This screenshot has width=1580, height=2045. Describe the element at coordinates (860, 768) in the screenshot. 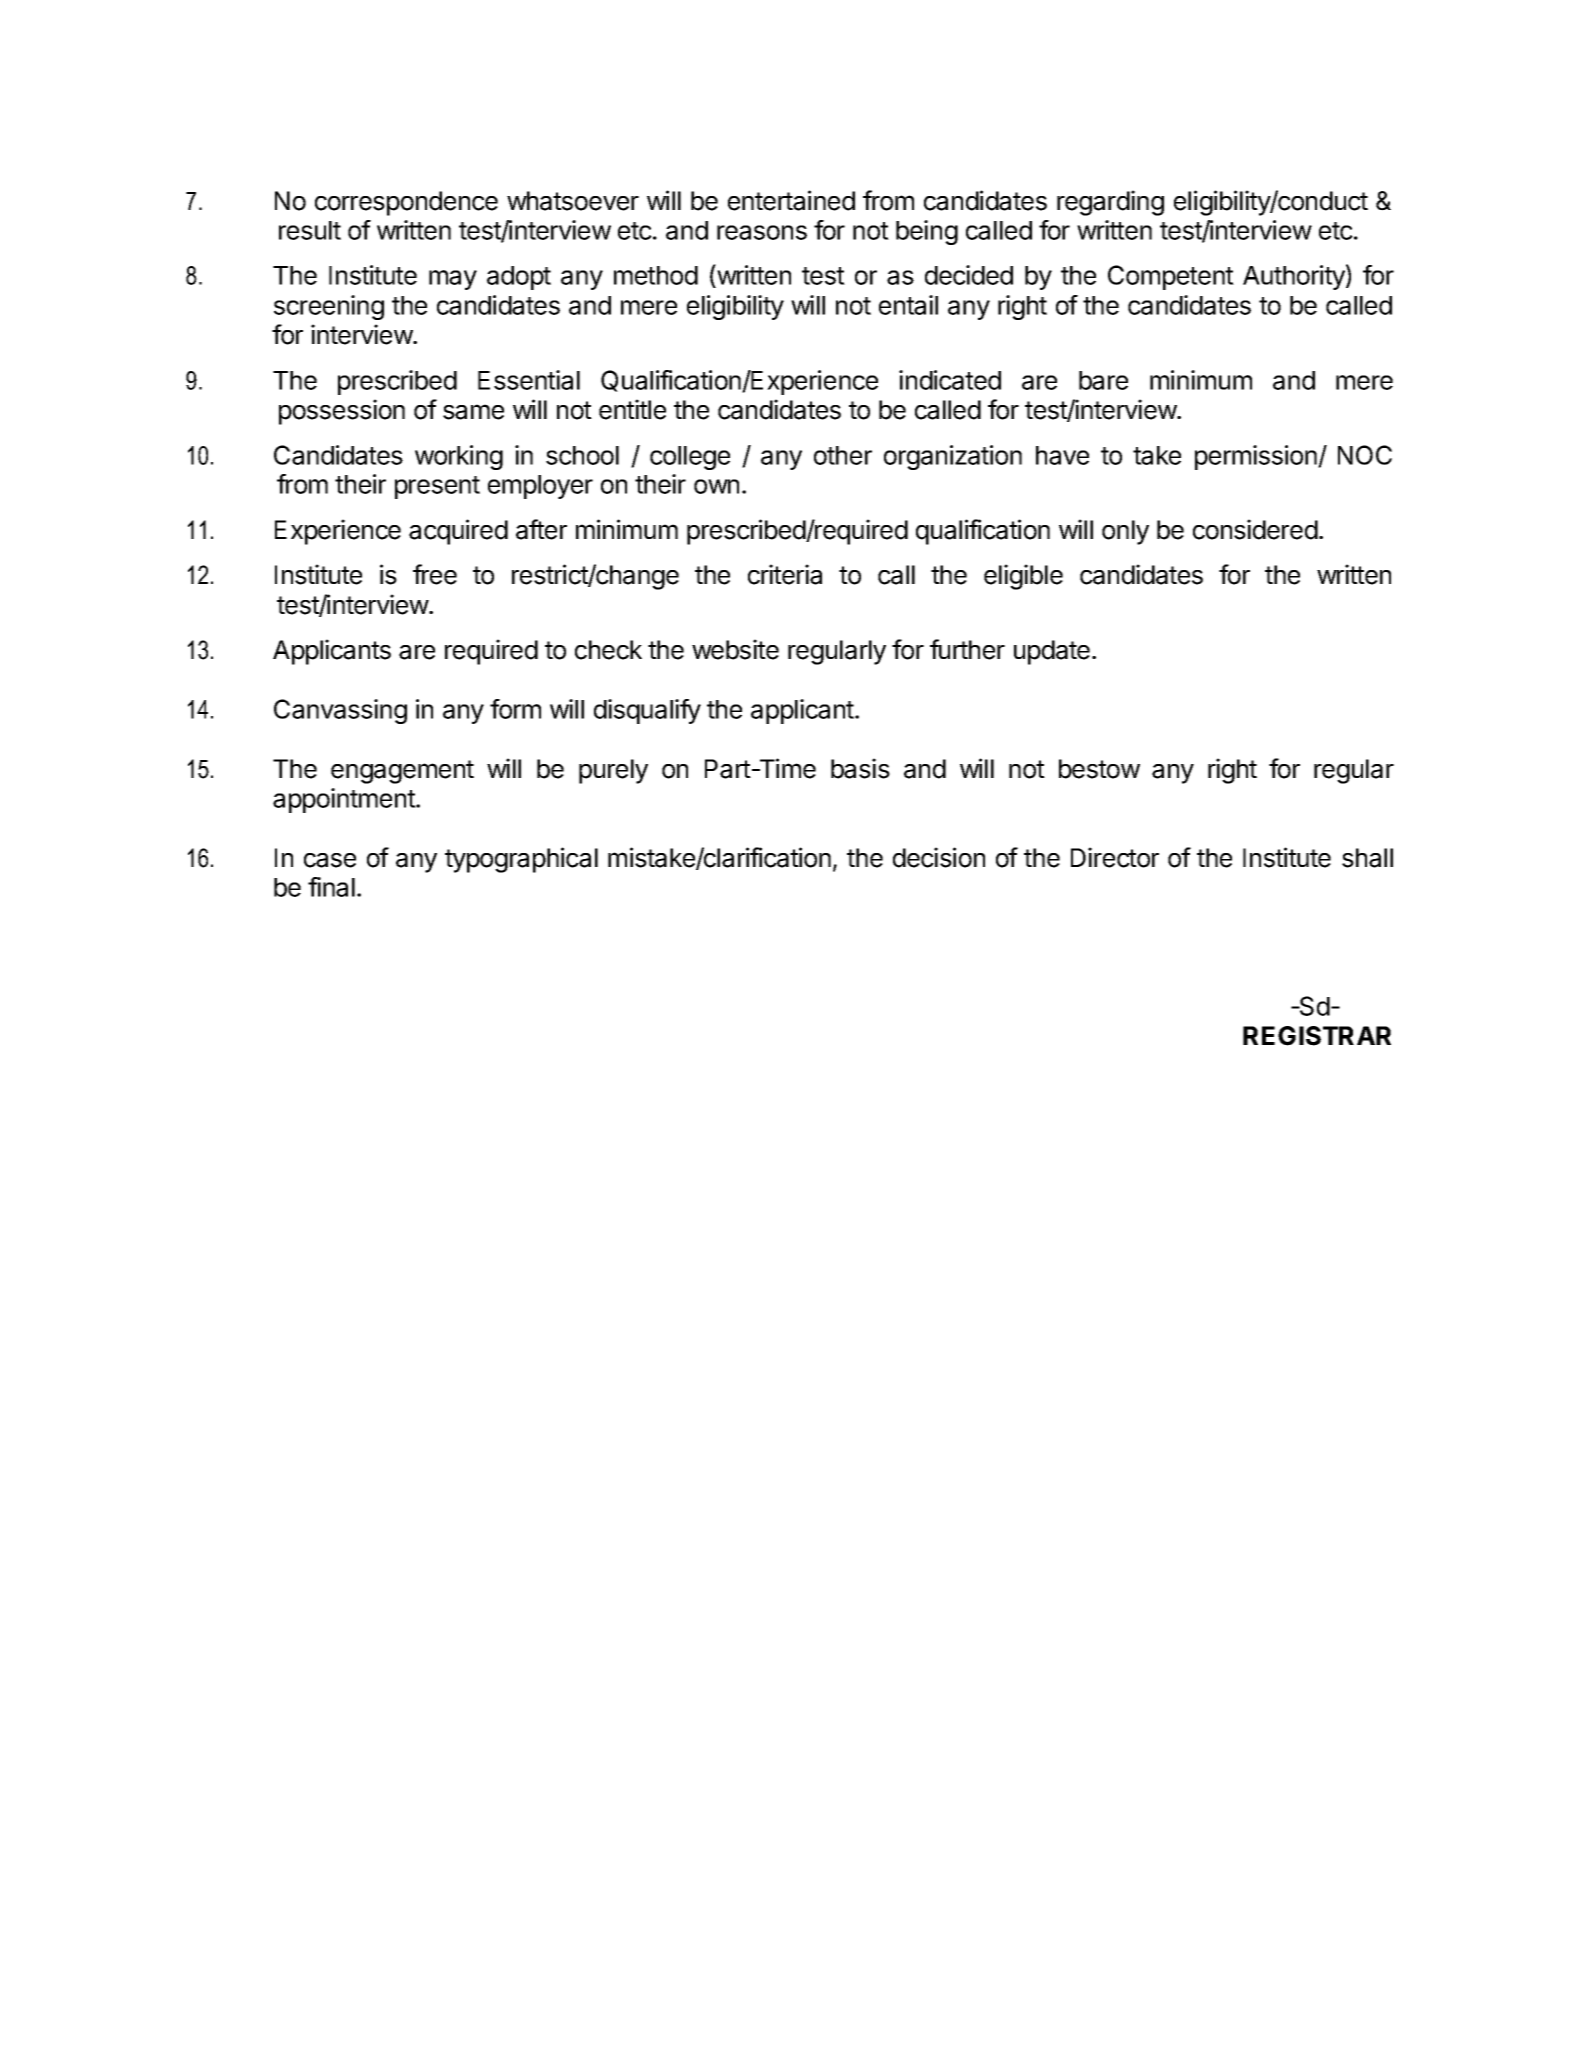

I see `basis` at that location.
